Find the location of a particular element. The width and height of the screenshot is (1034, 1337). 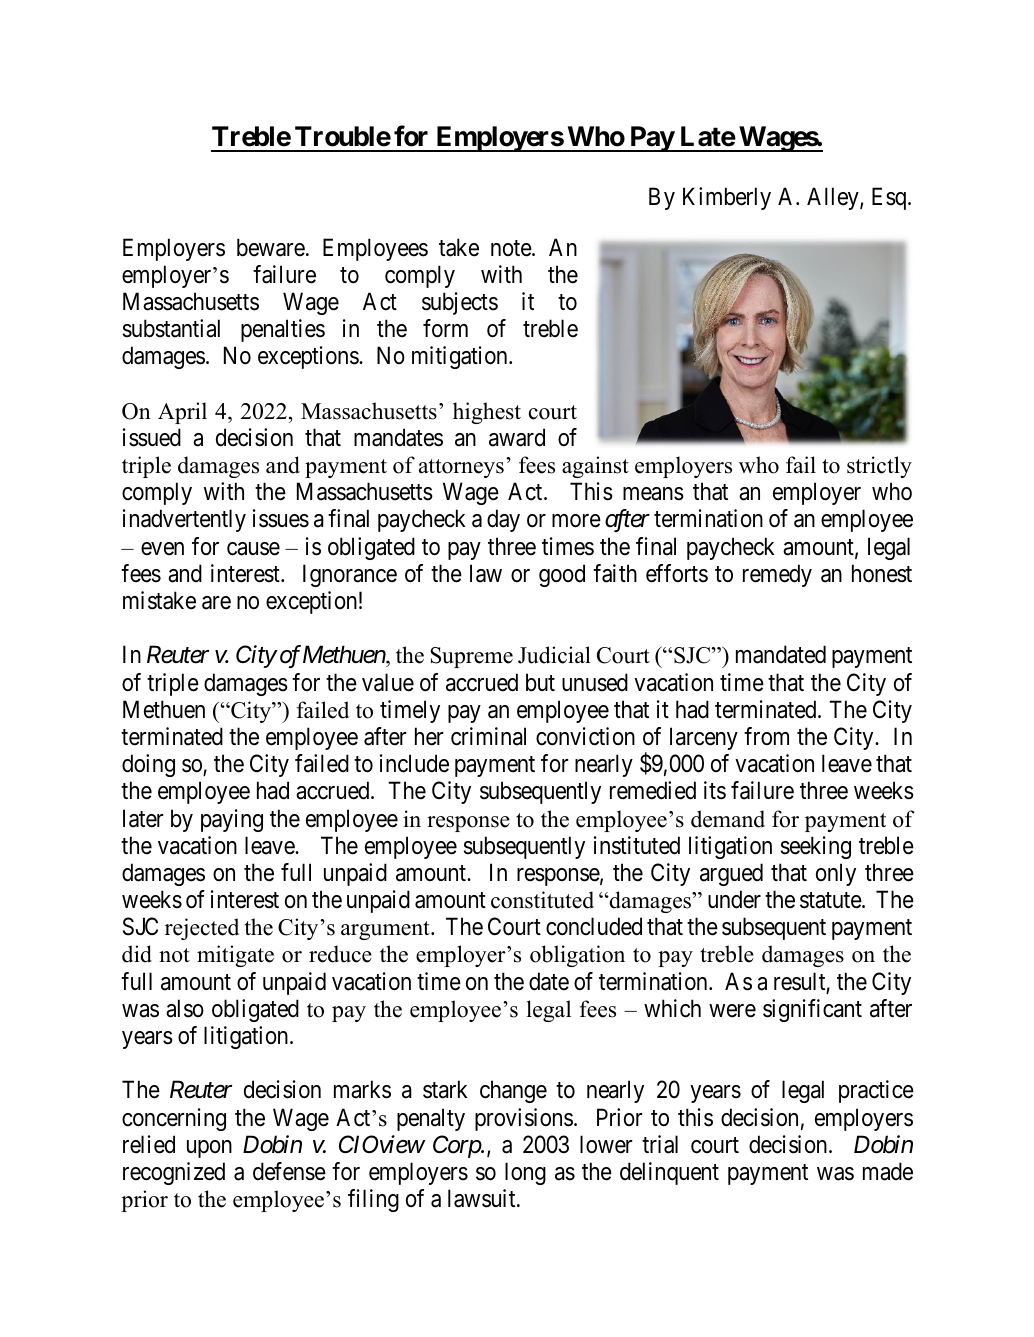

day is located at coordinates (503, 520).
